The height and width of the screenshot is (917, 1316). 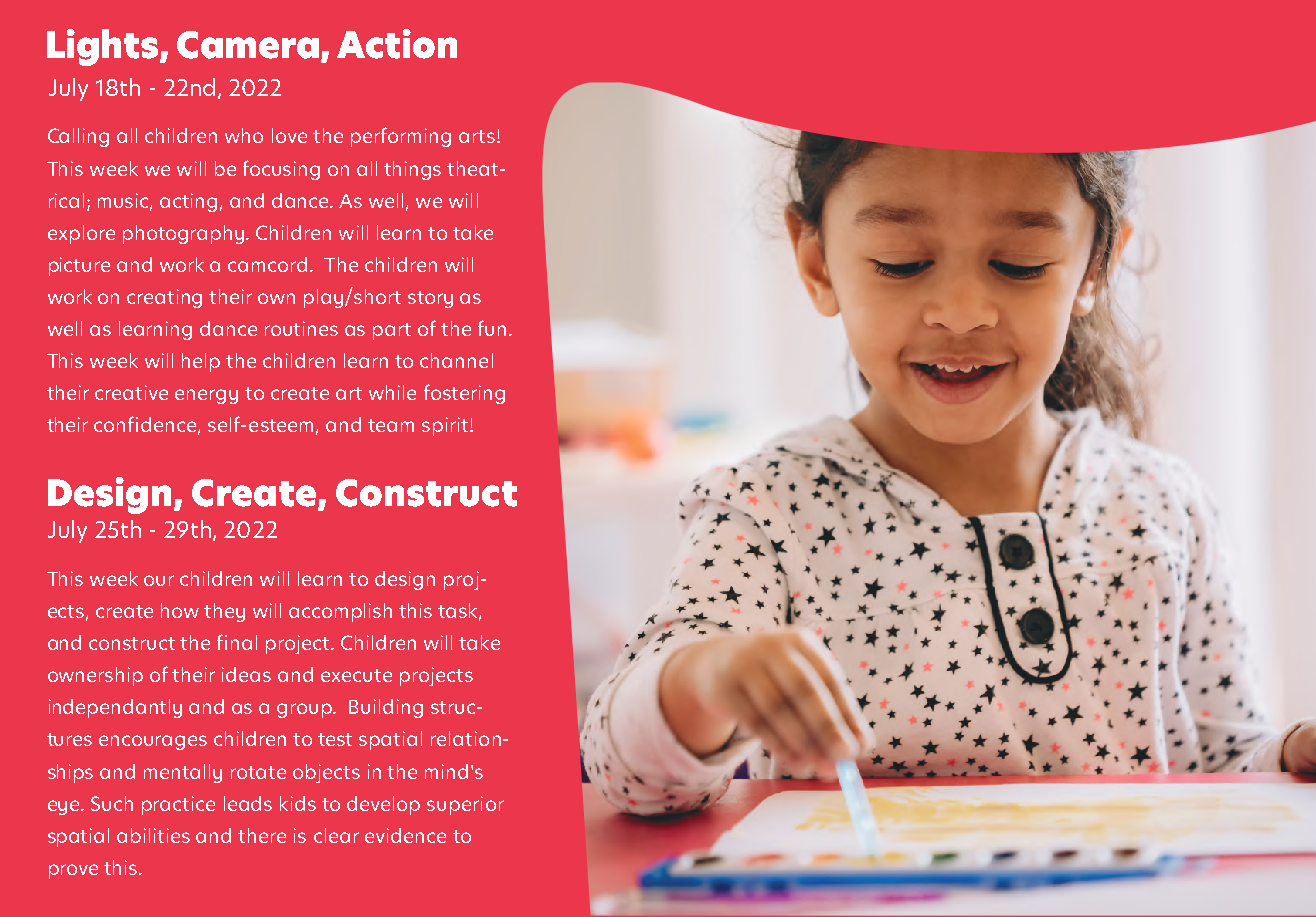 I want to click on creative, so click(x=131, y=392).
